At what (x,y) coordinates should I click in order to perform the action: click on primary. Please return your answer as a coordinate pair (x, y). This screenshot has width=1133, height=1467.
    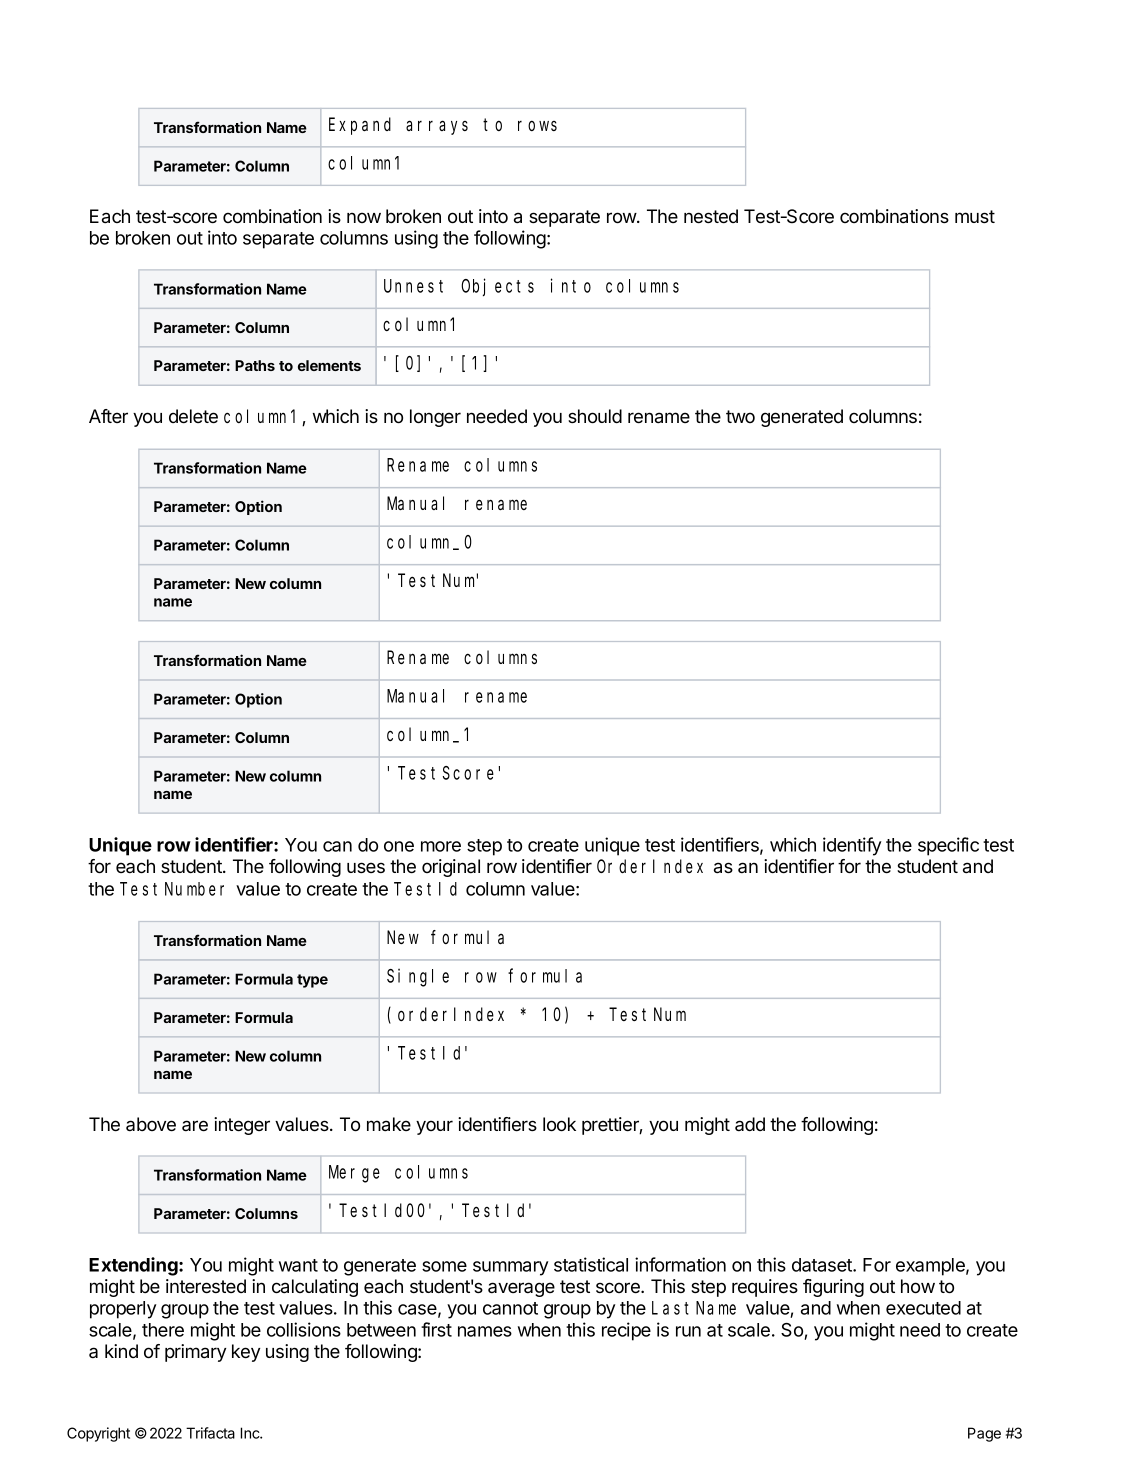
    Looking at the image, I should click on (195, 1353).
